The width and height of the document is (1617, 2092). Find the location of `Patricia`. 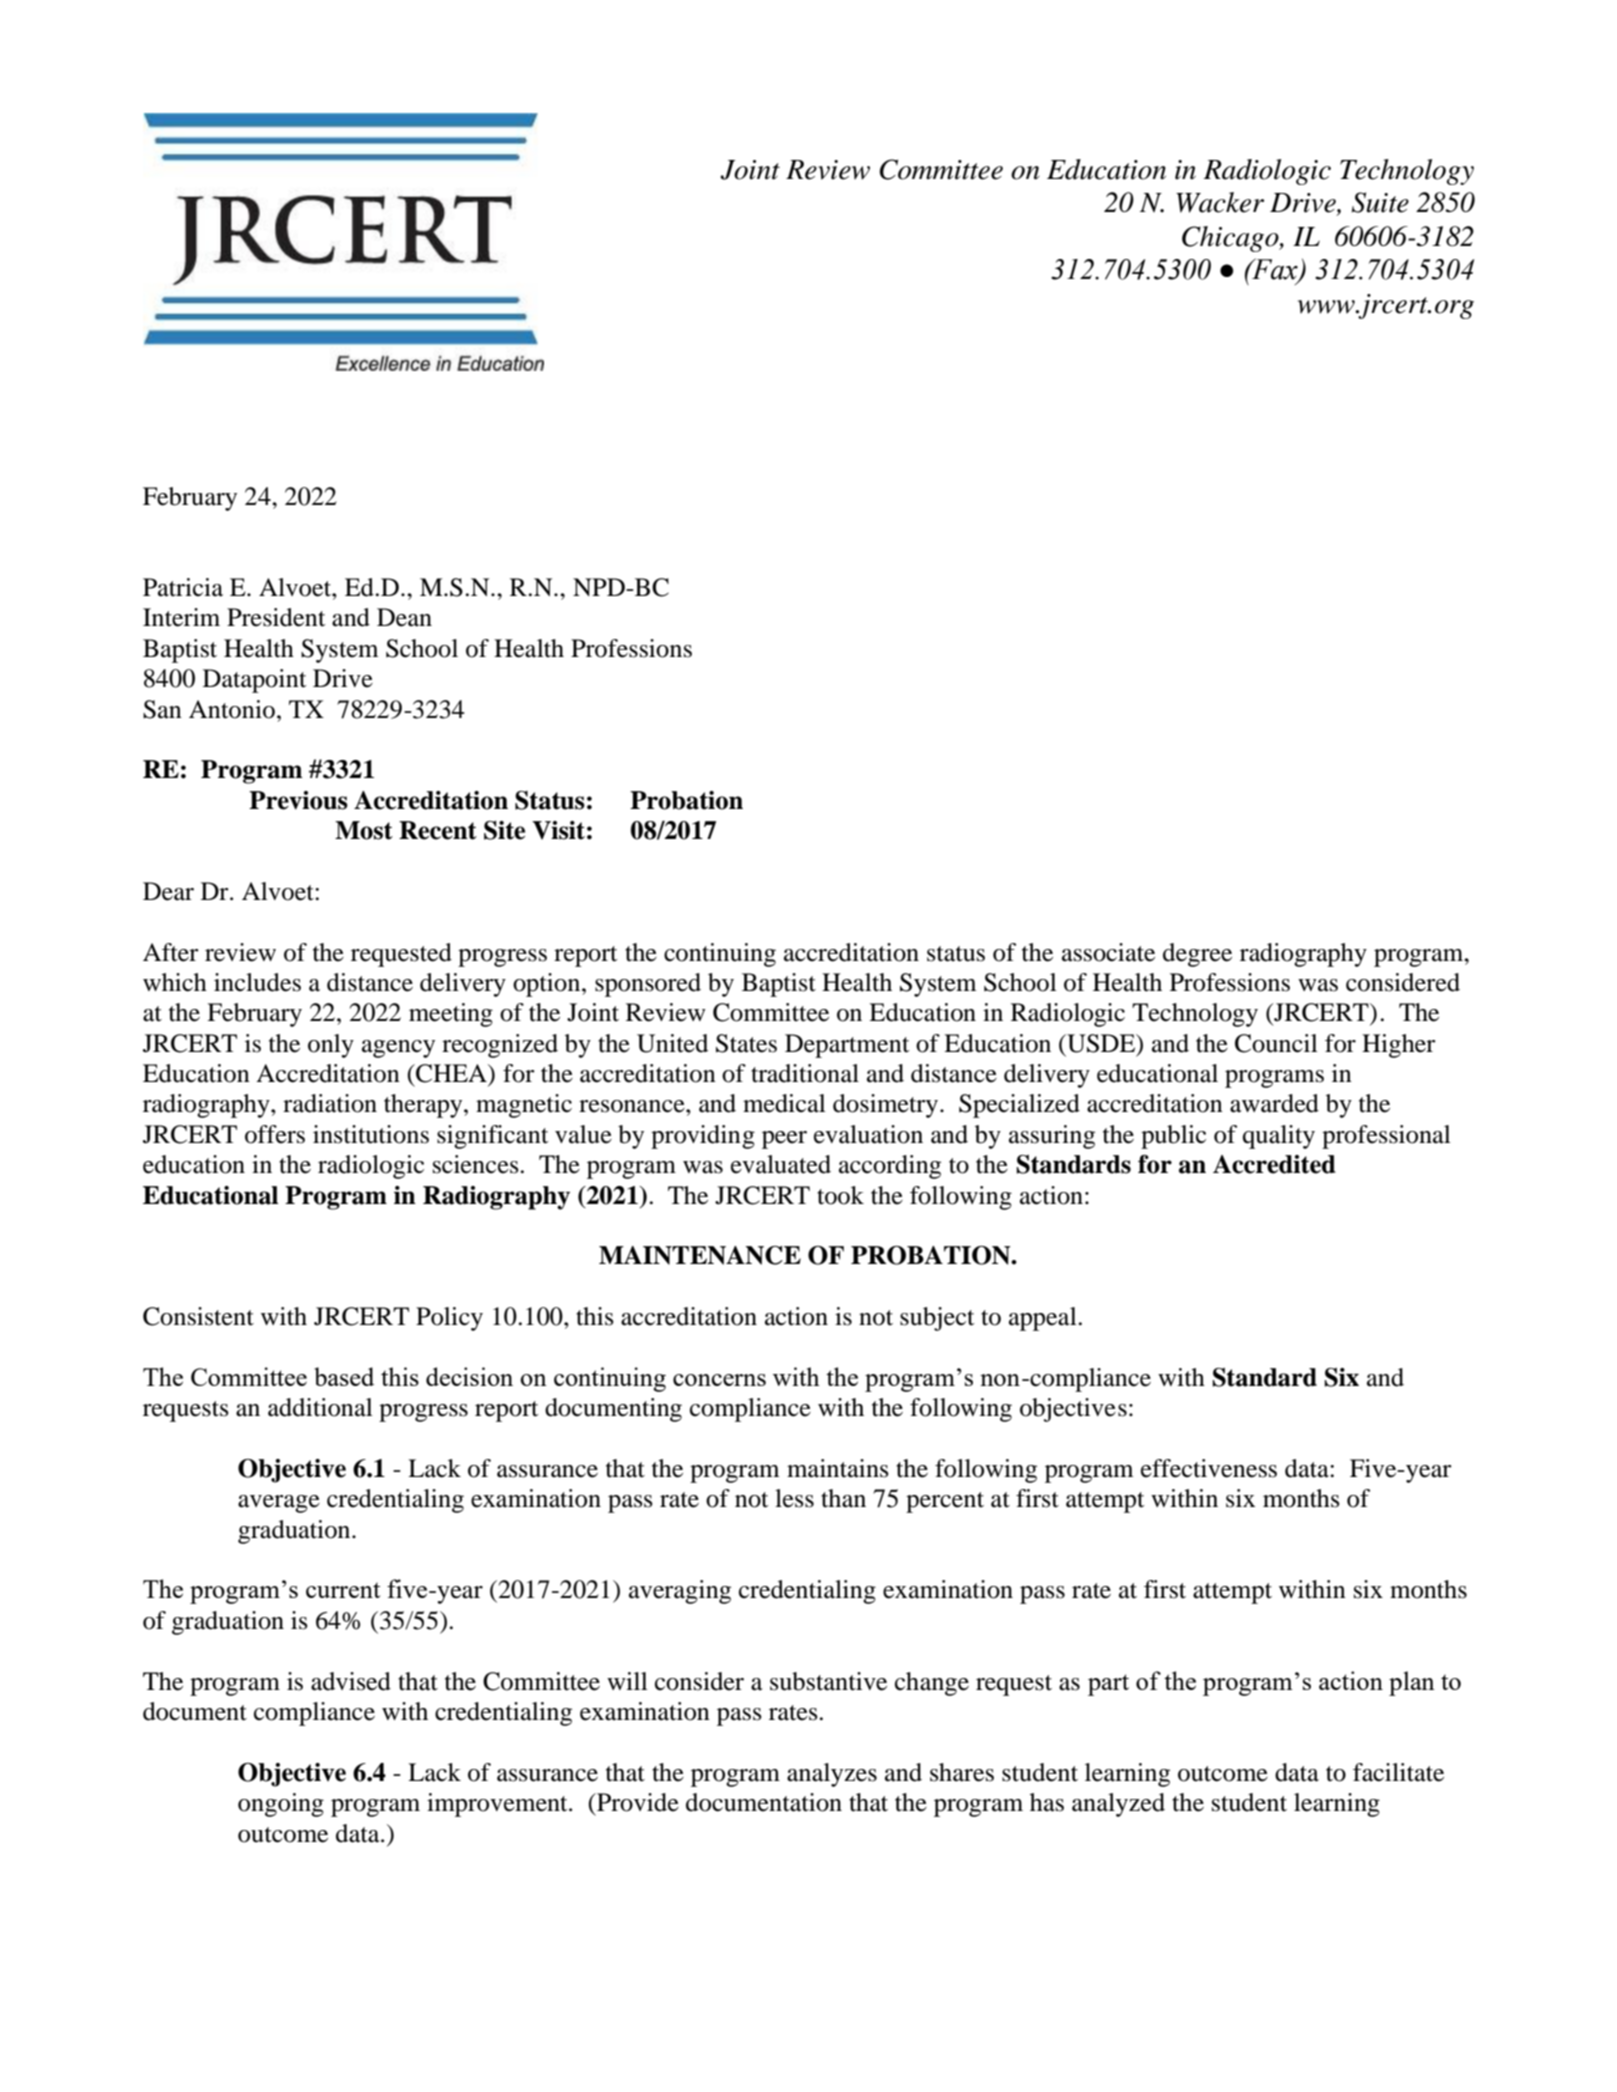

Patricia is located at coordinates (183, 587).
